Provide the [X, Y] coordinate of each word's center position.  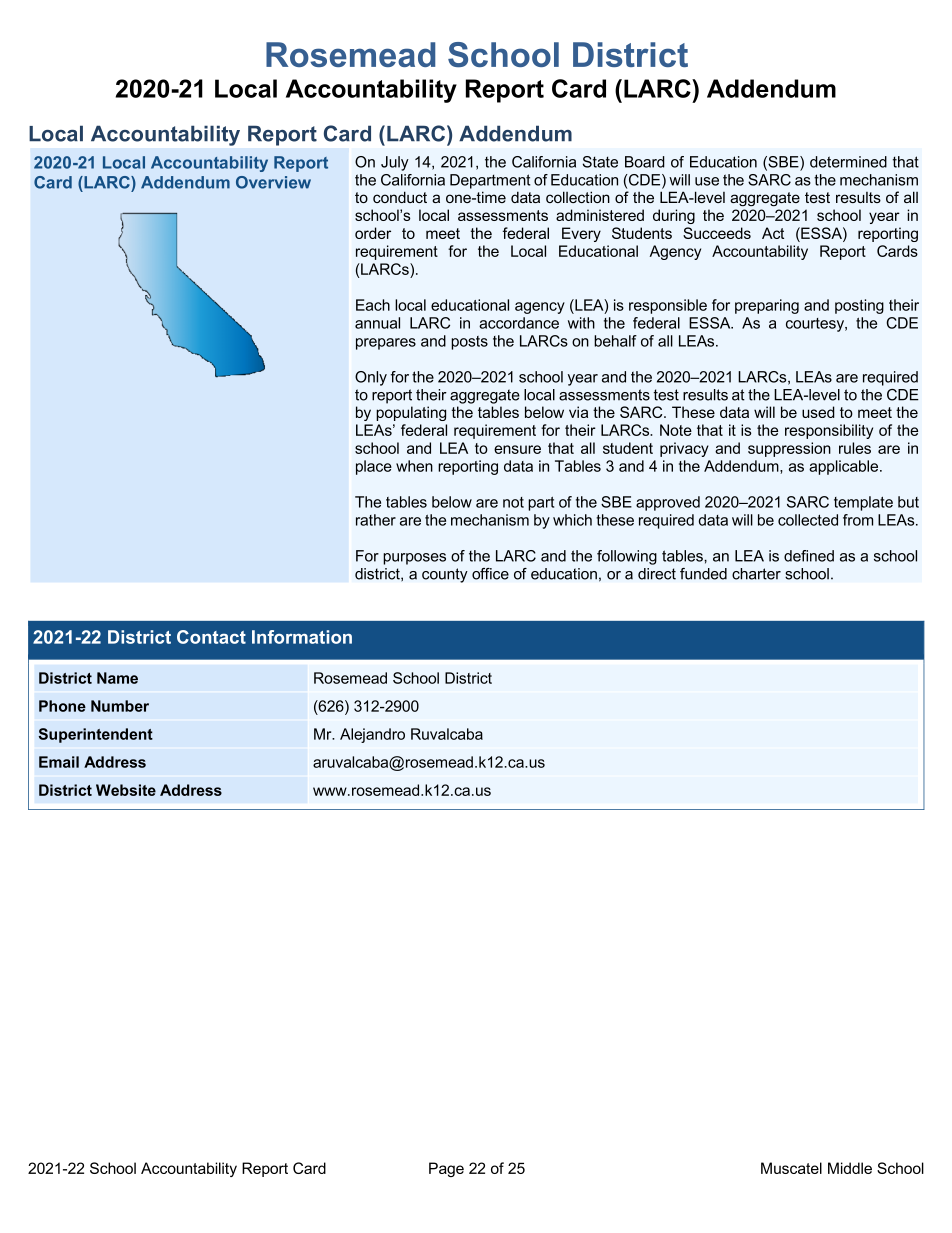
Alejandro [372, 735]
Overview [273, 182]
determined [848, 162]
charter [756, 574]
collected [808, 520]
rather [376, 520]
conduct [400, 197]
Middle [850, 1168]
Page [446, 1169]
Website [126, 790]
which [572, 520]
